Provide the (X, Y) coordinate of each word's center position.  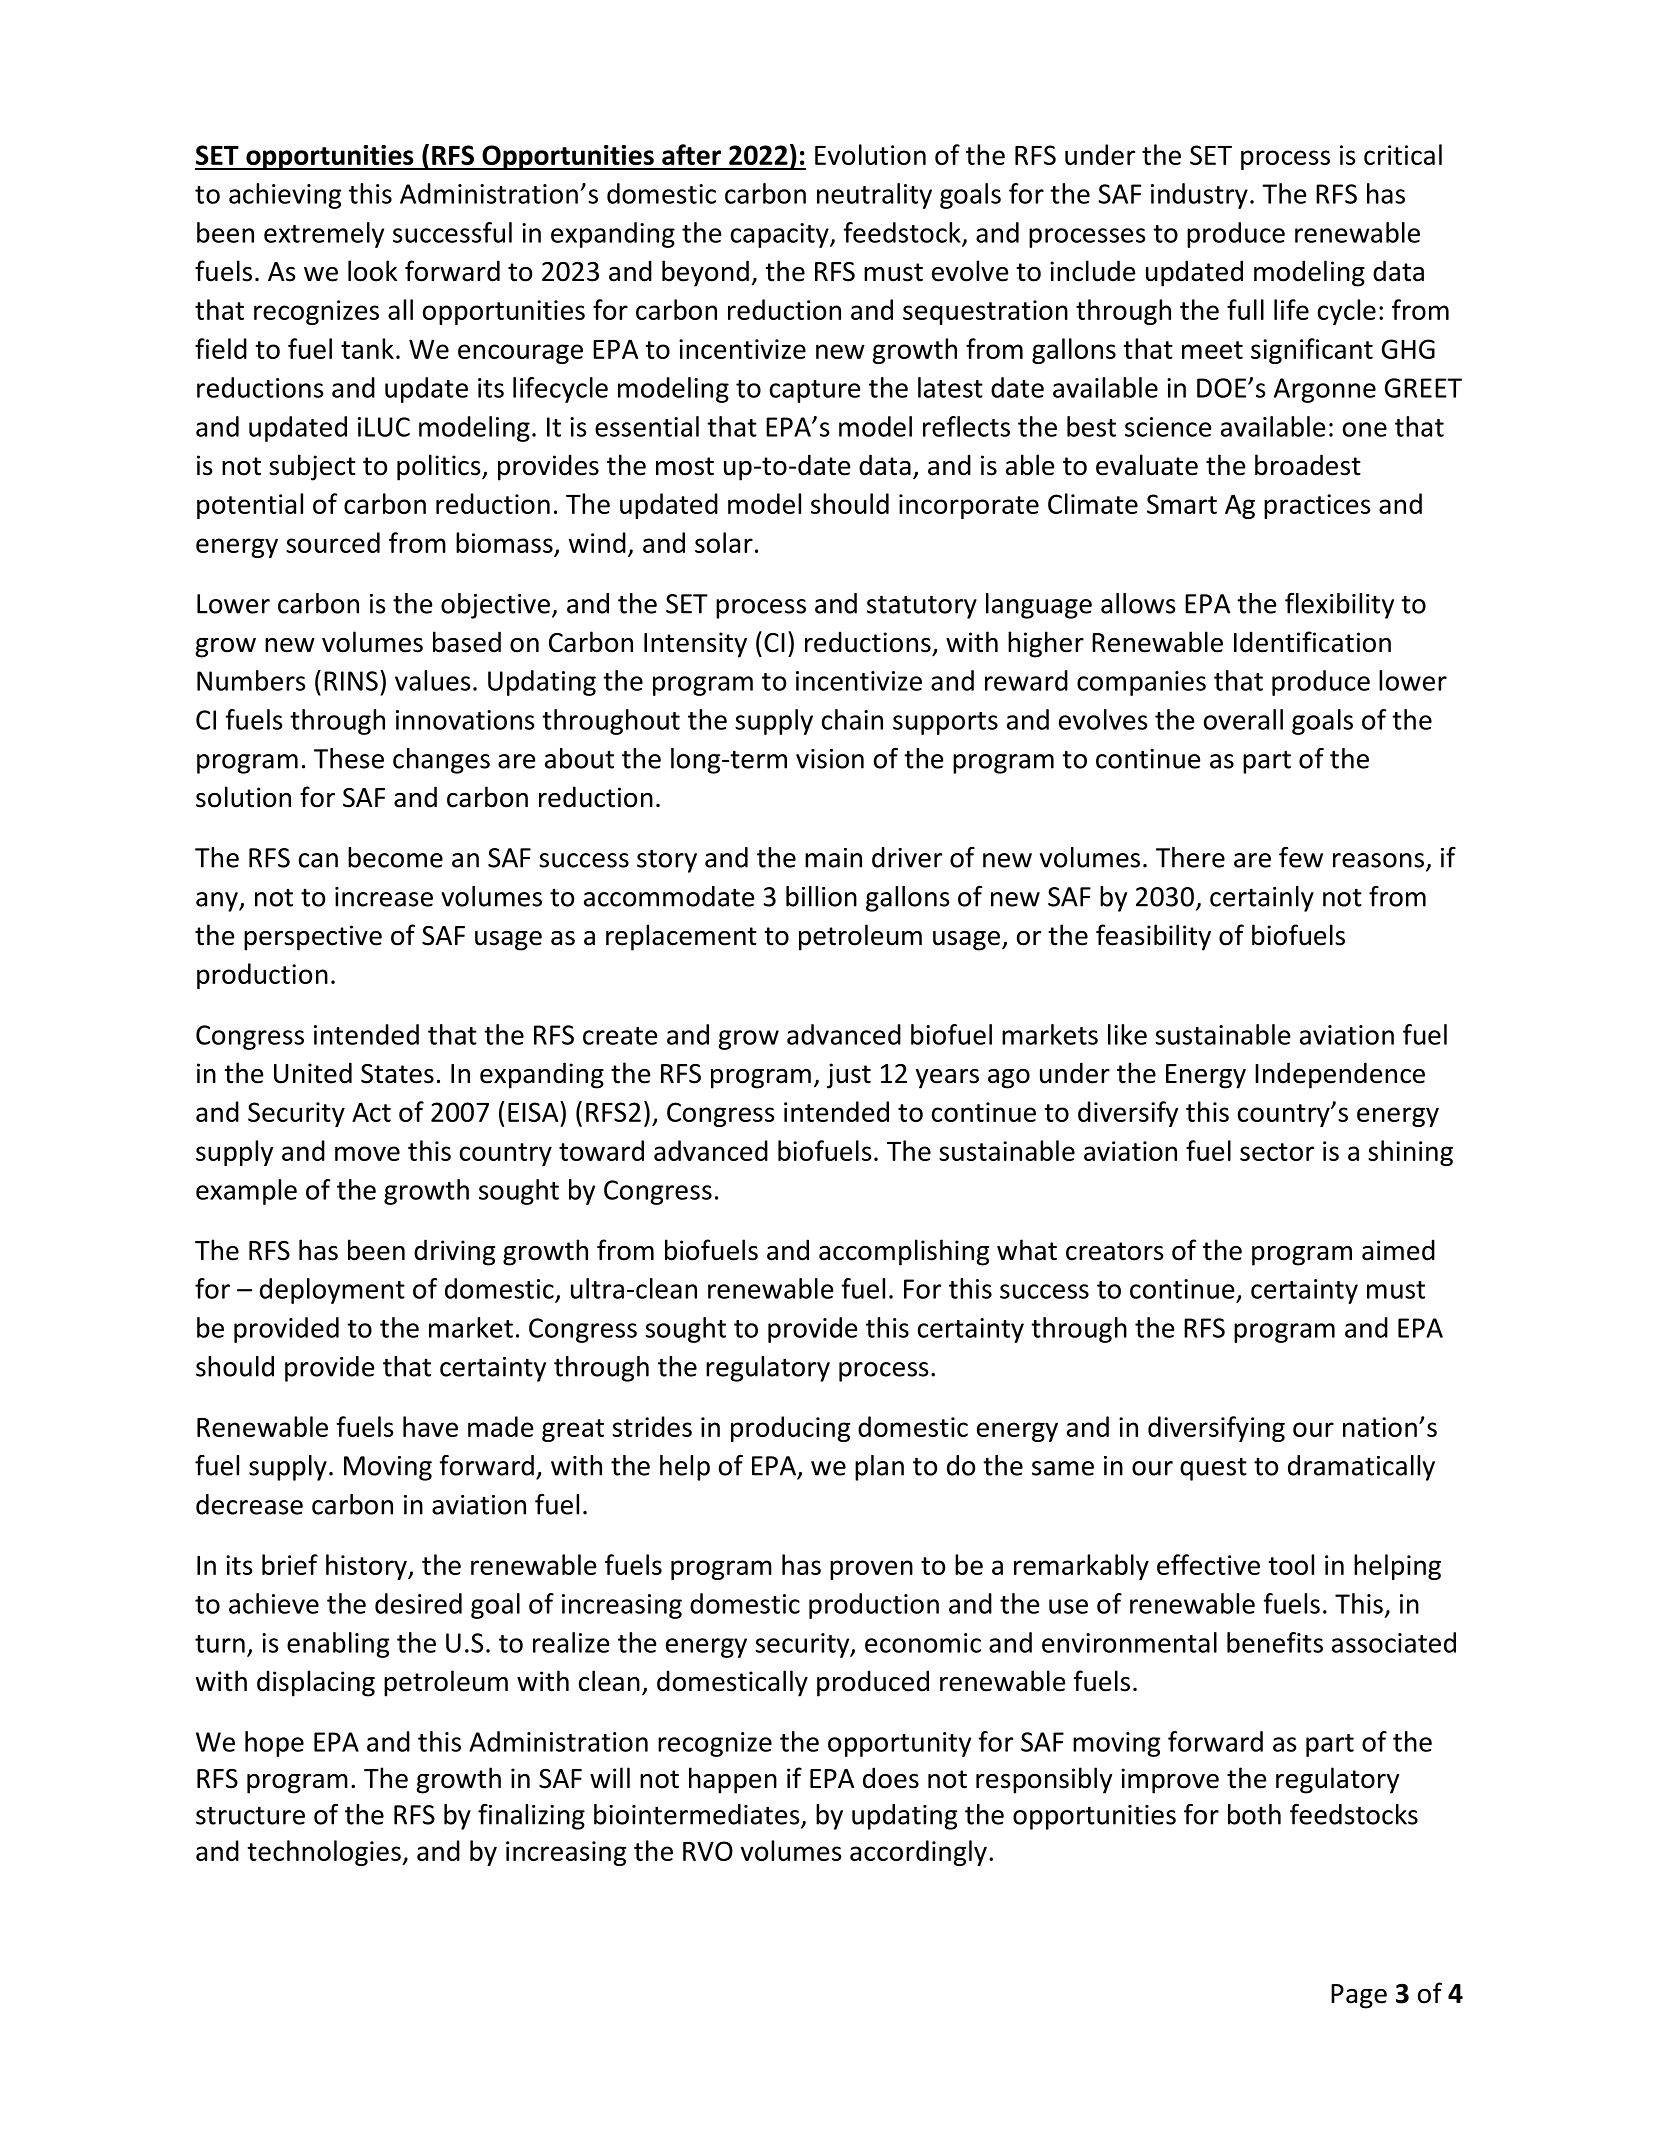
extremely (324, 235)
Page (1359, 1996)
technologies (325, 1853)
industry (1199, 196)
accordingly (918, 1853)
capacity (781, 235)
